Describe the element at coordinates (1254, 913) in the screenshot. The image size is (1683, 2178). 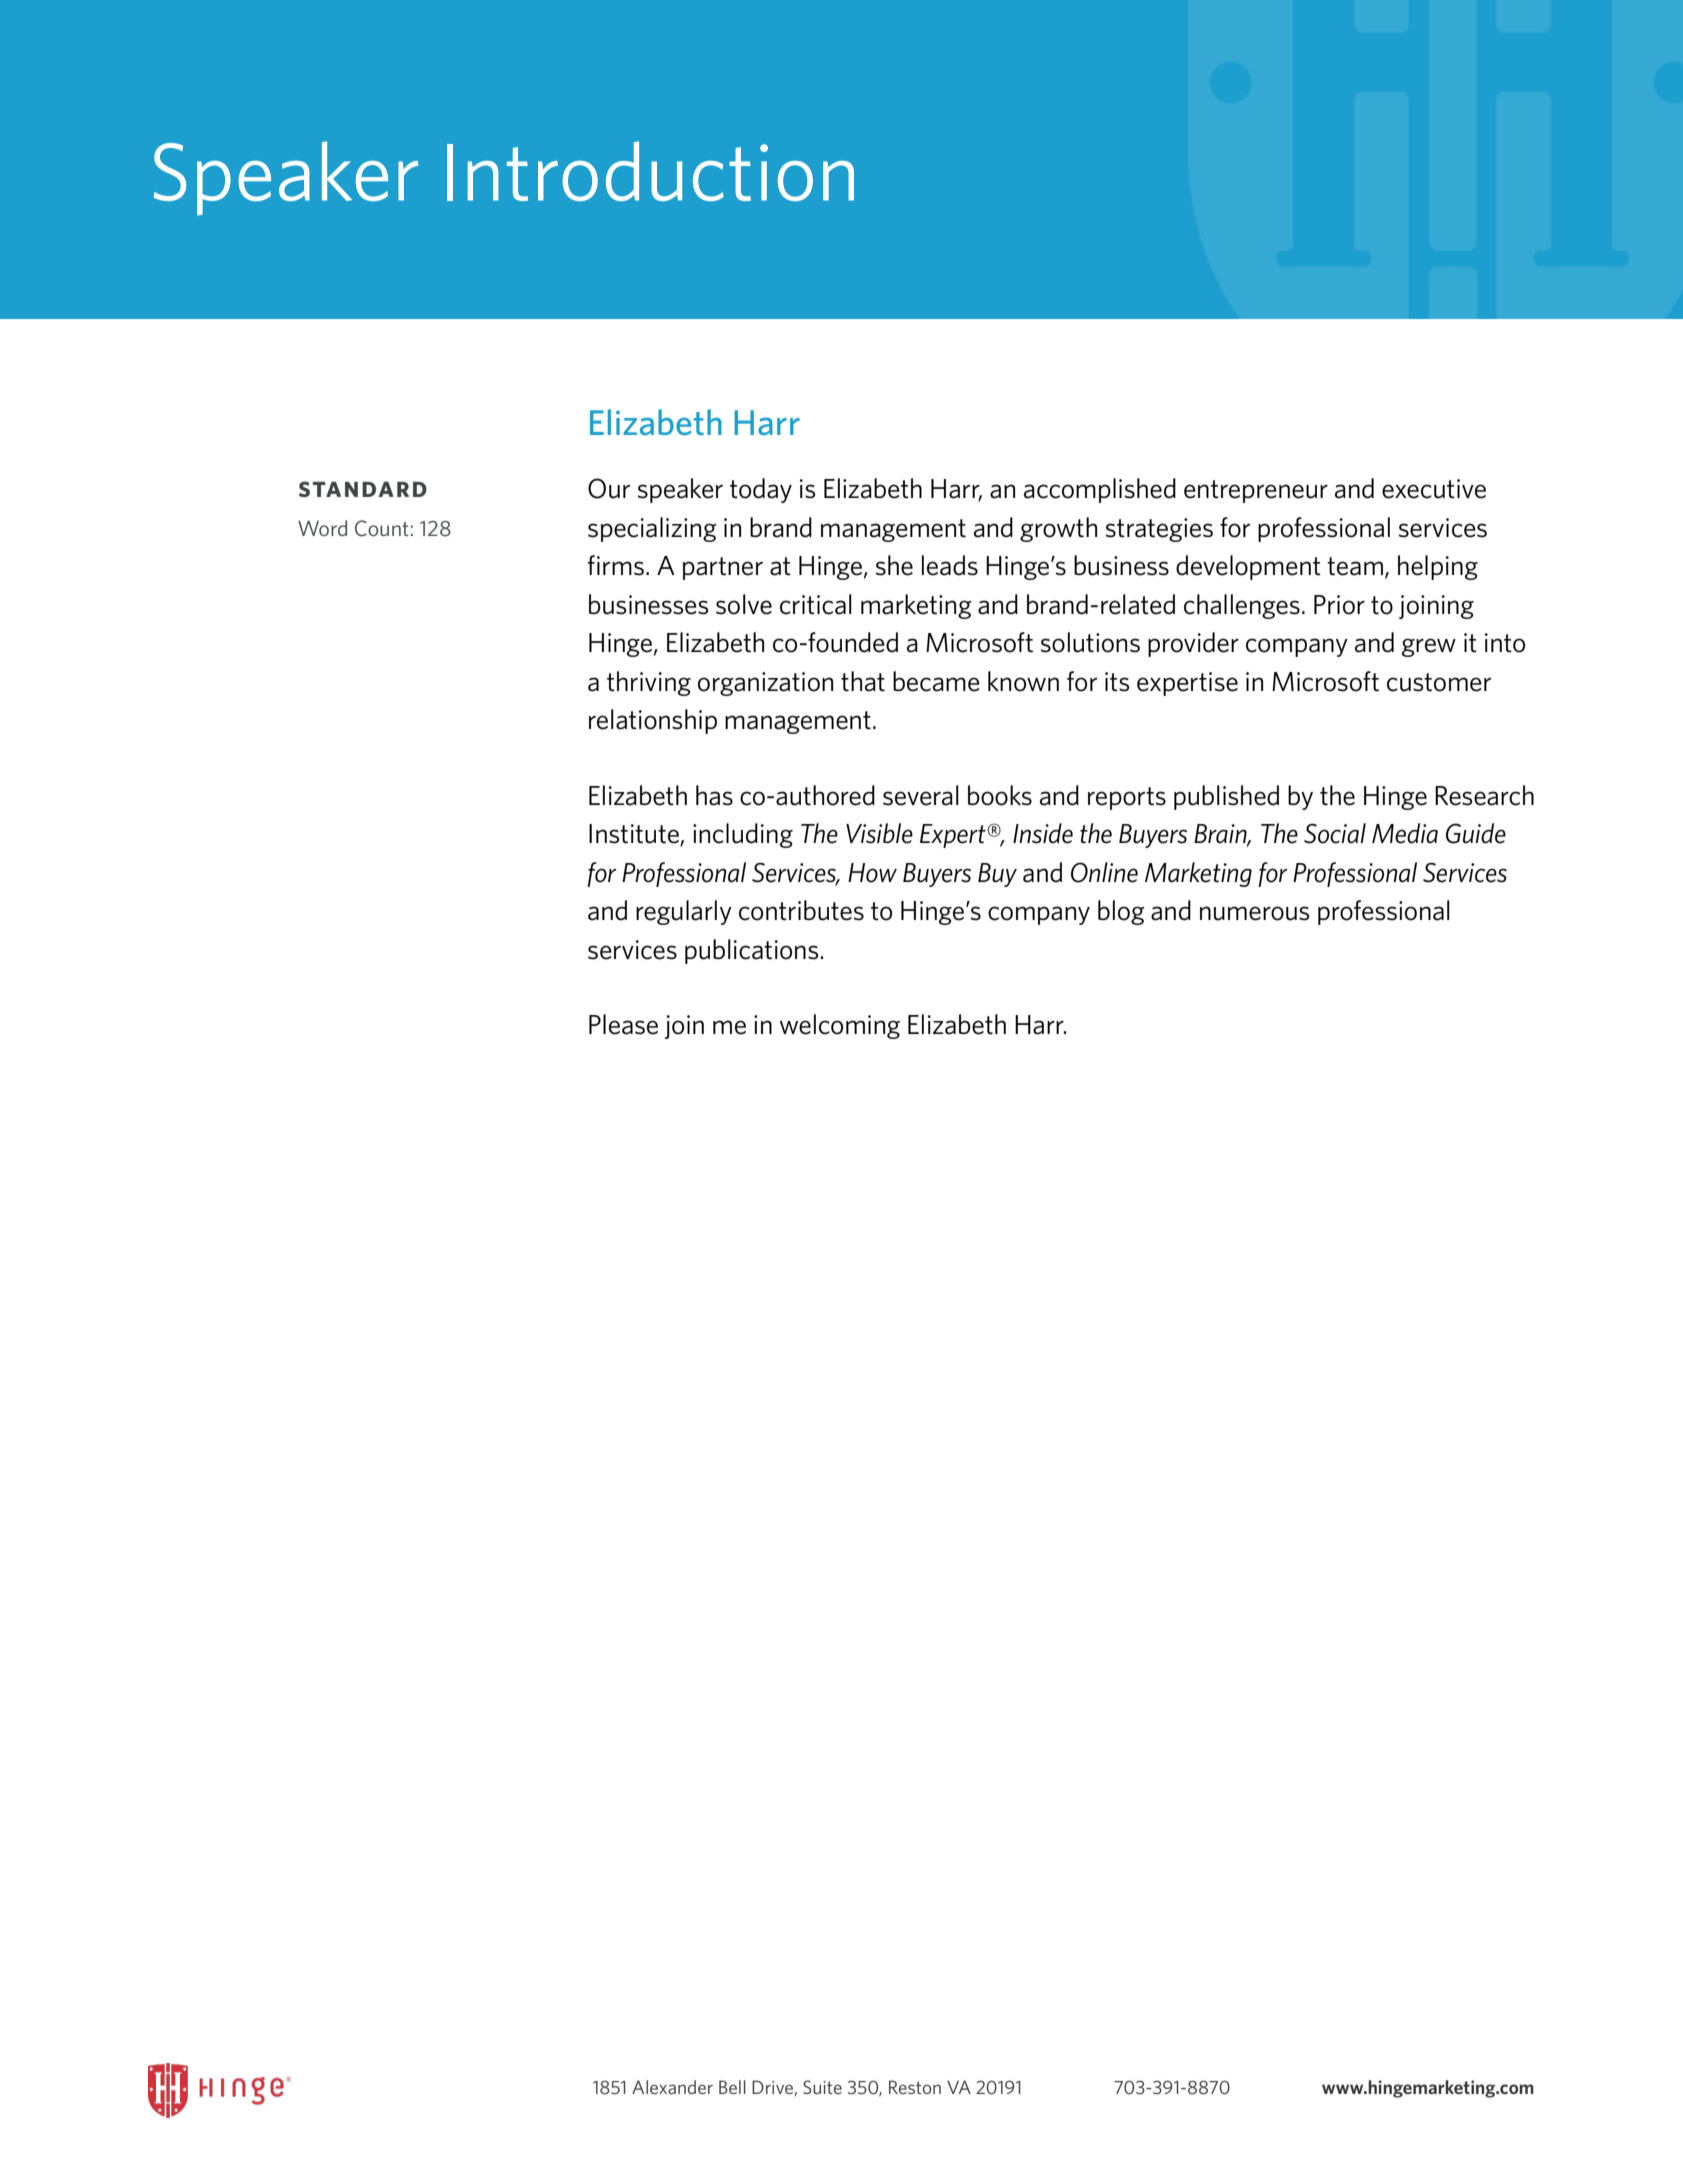
I see `numerous` at that location.
